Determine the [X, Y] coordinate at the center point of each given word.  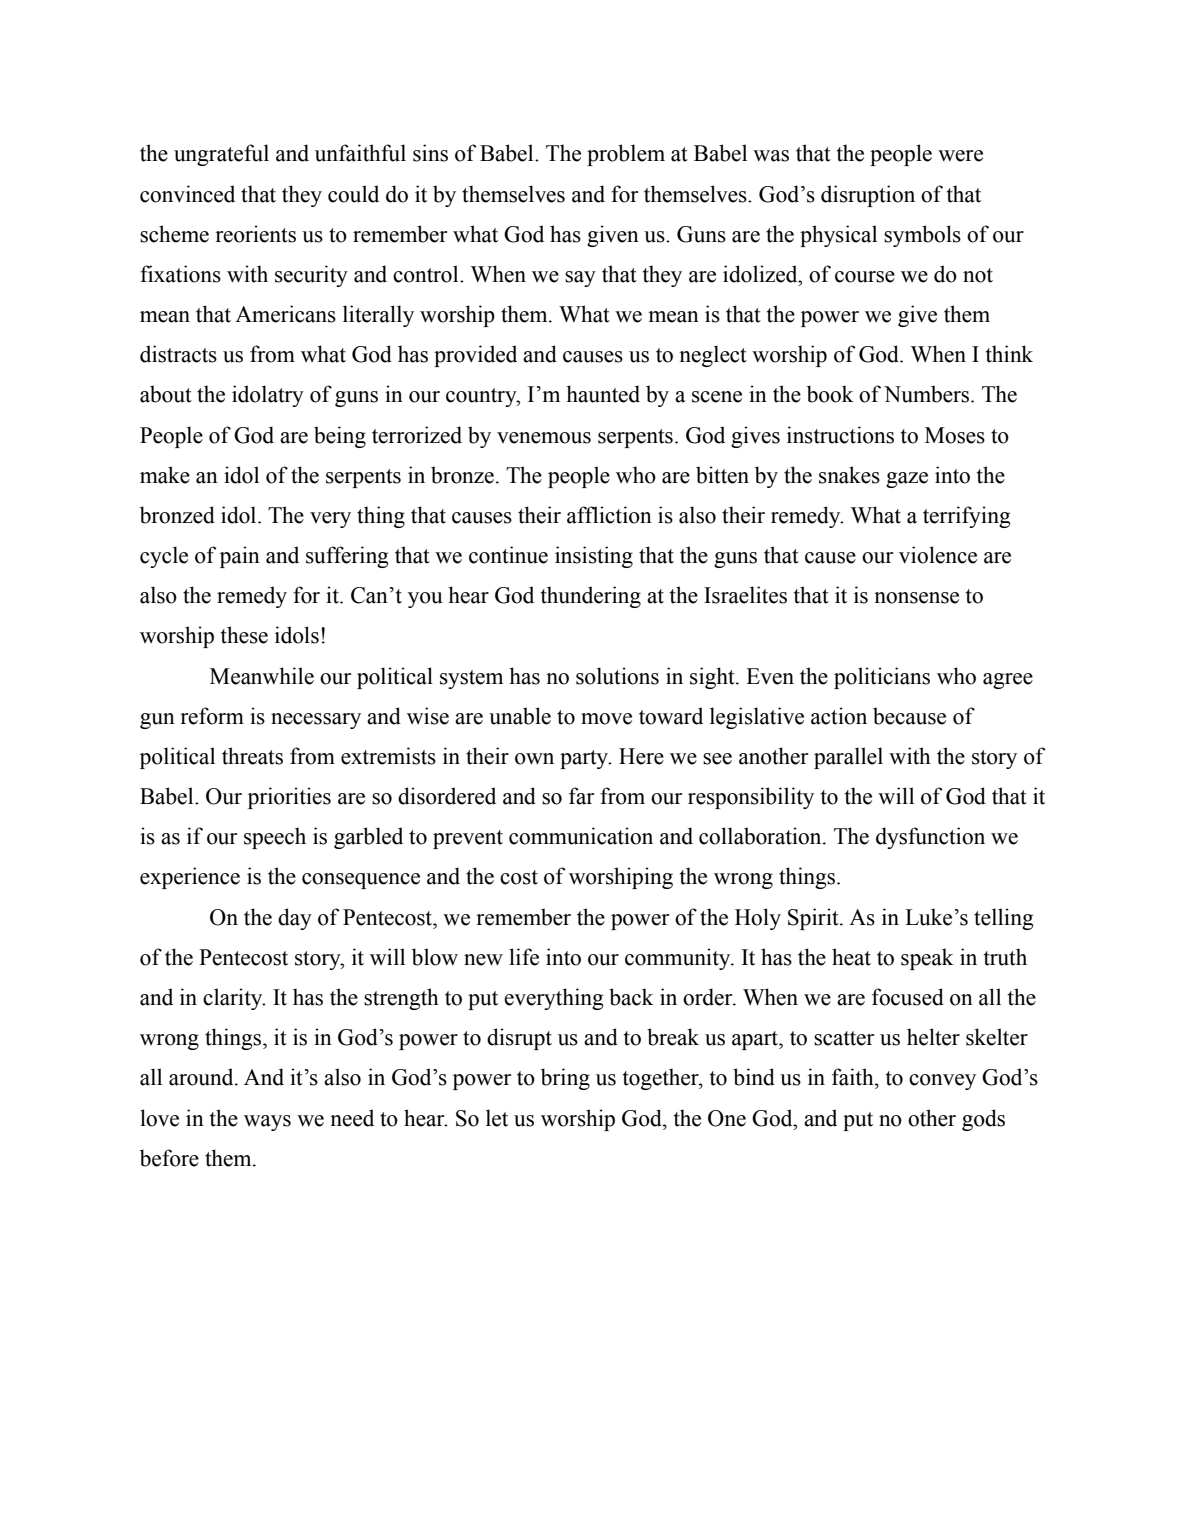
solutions [617, 676]
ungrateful [221, 155]
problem [626, 155]
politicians [882, 678]
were [960, 156]
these [244, 635]
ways [267, 1123]
